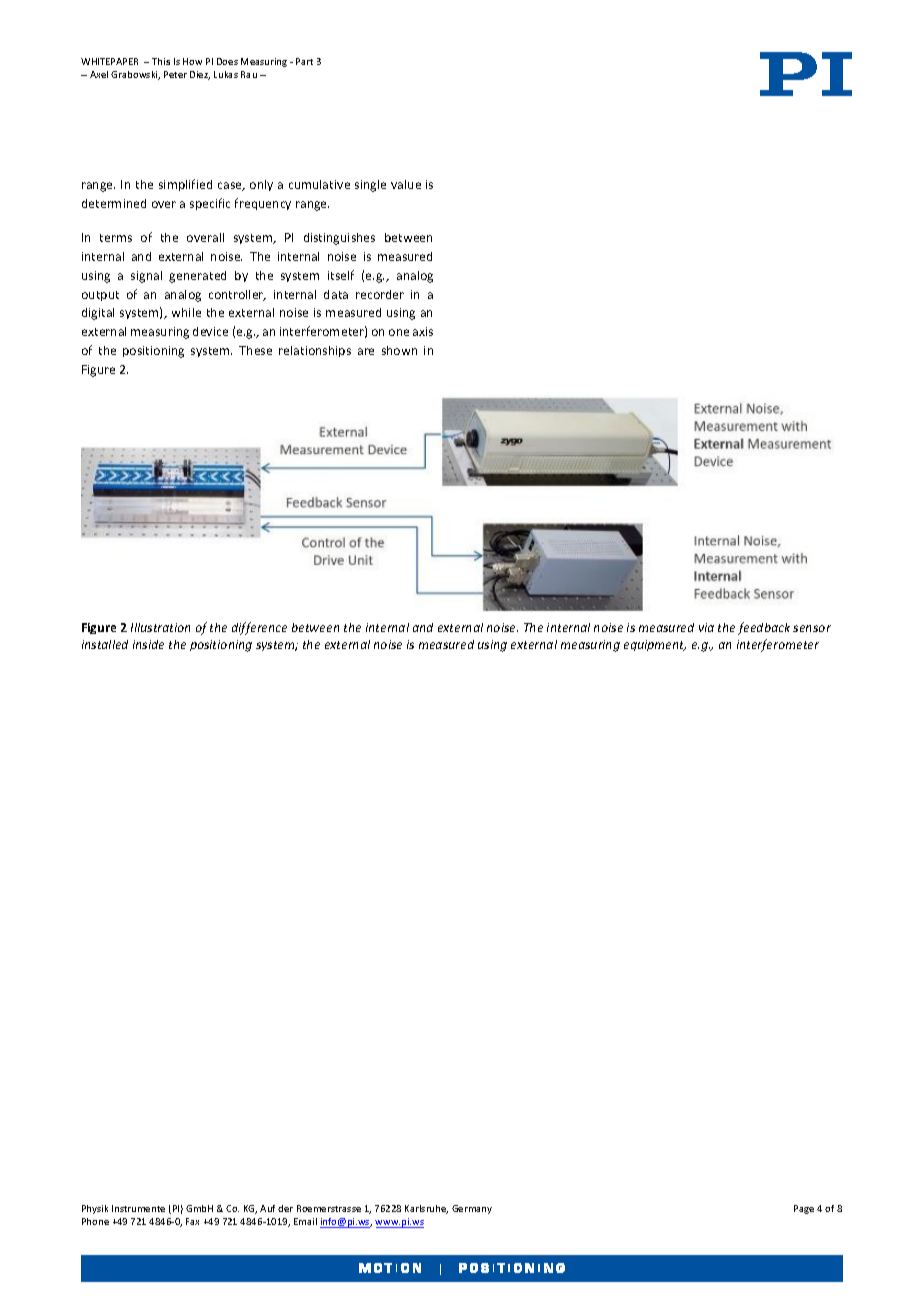  I want to click on Illustration, so click(160, 627).
